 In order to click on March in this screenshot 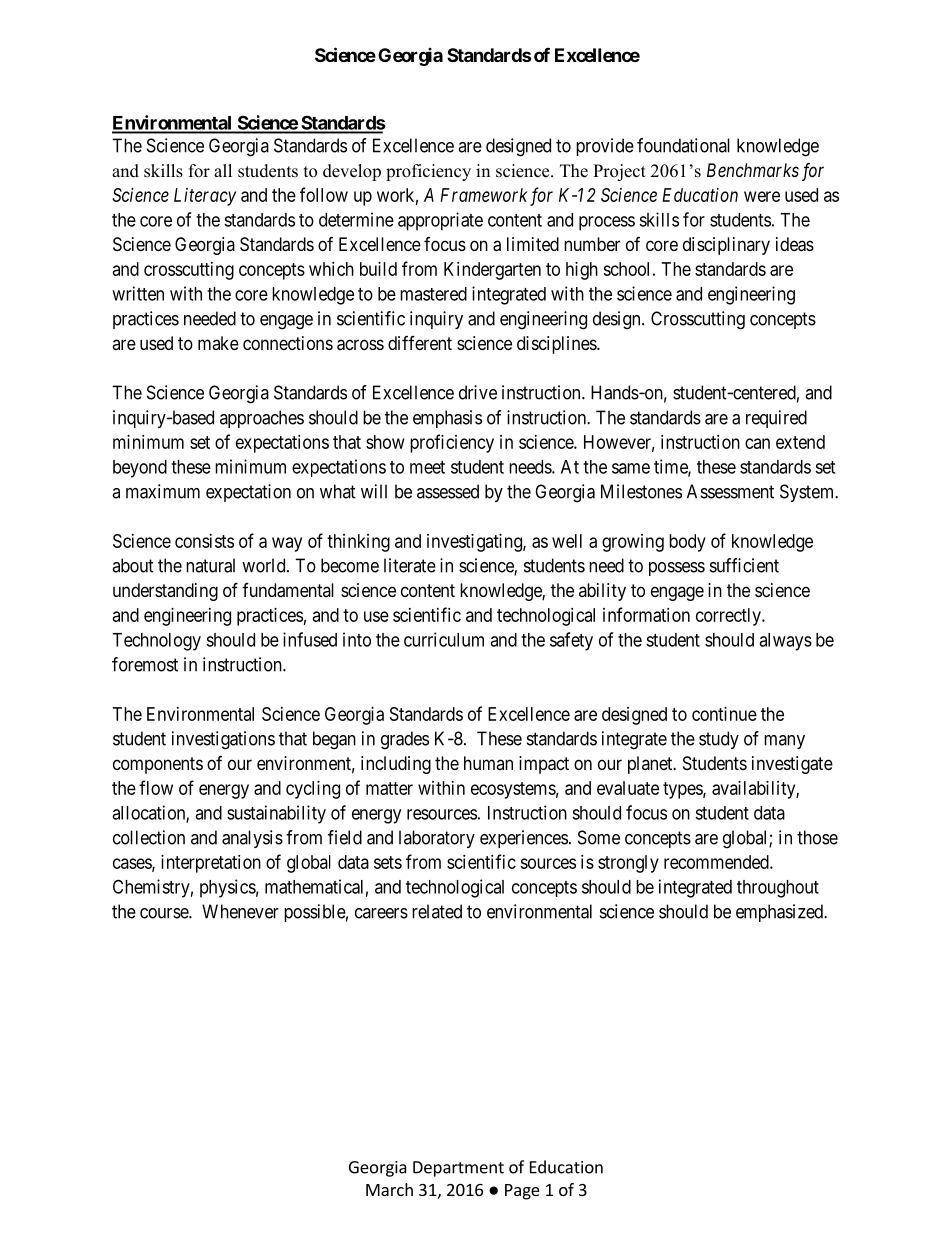, I will do `click(389, 1189)`.
